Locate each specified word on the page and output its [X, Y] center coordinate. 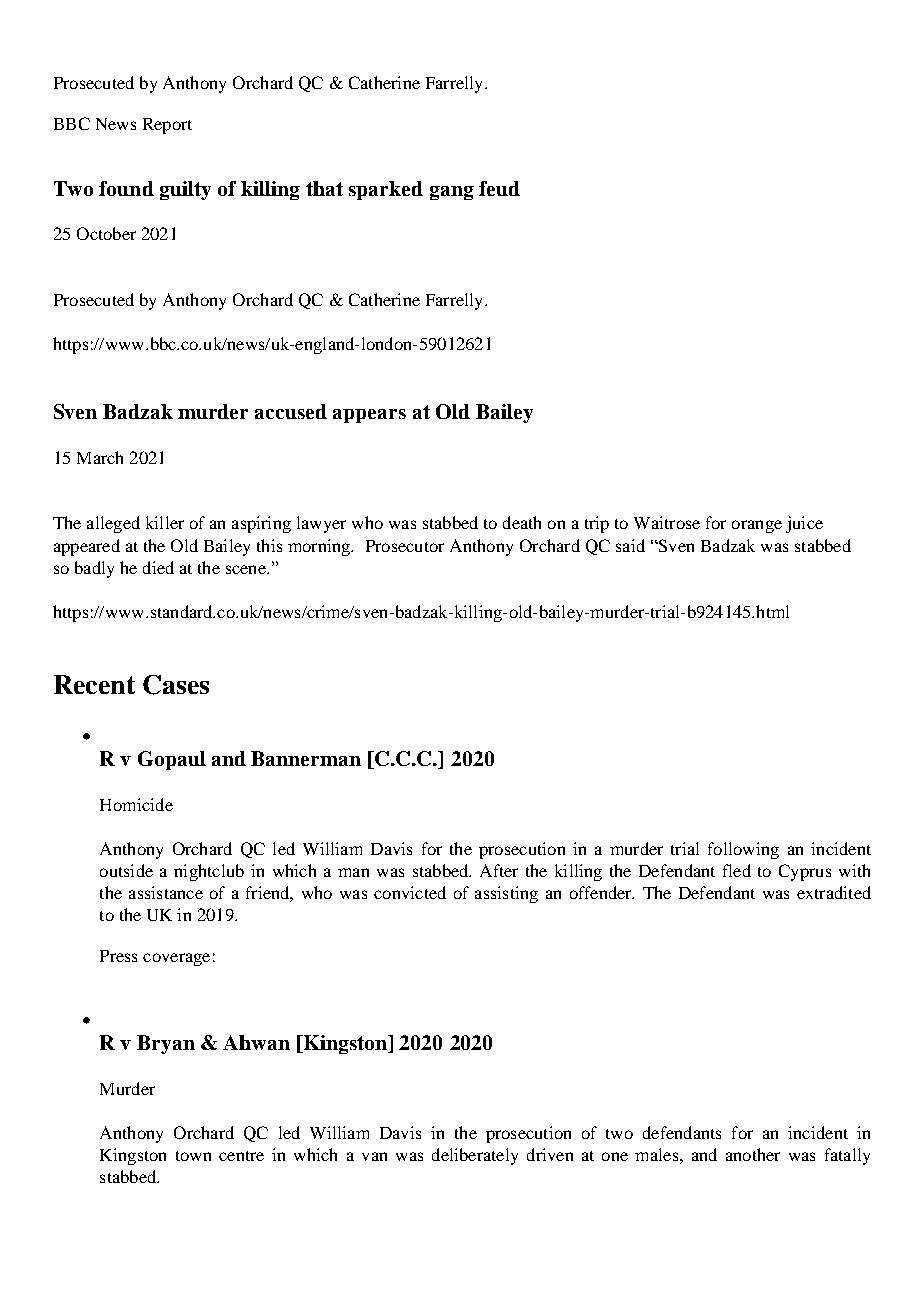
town [193, 1156]
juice [804, 524]
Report [167, 126]
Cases [176, 685]
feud [499, 188]
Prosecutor [405, 546]
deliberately [475, 1156]
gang [452, 193]
